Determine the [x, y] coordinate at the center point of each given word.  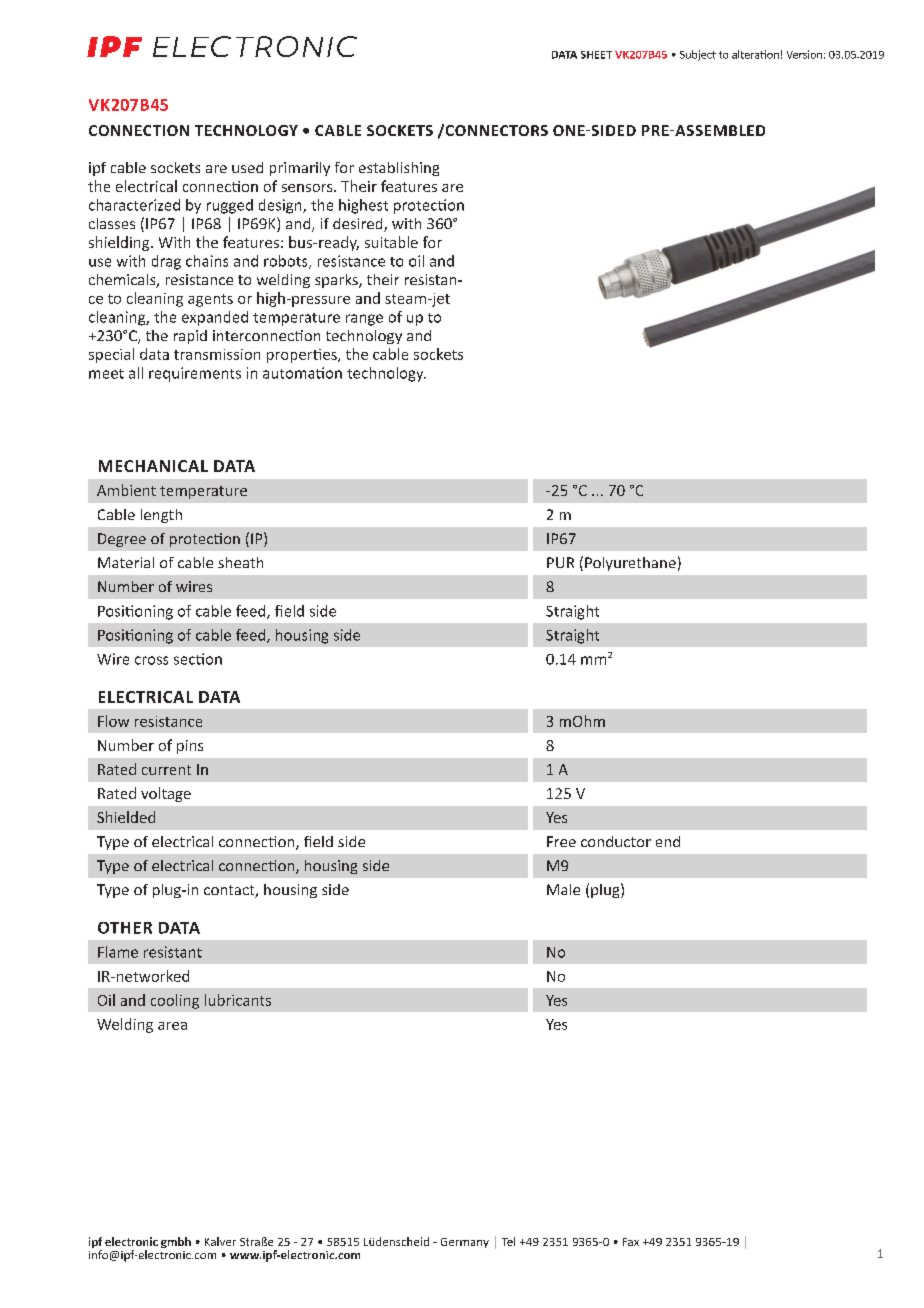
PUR [560, 562]
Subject [698, 55]
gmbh [176, 1242]
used [247, 167]
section [198, 659]
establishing [399, 169]
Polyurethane [630, 564]
